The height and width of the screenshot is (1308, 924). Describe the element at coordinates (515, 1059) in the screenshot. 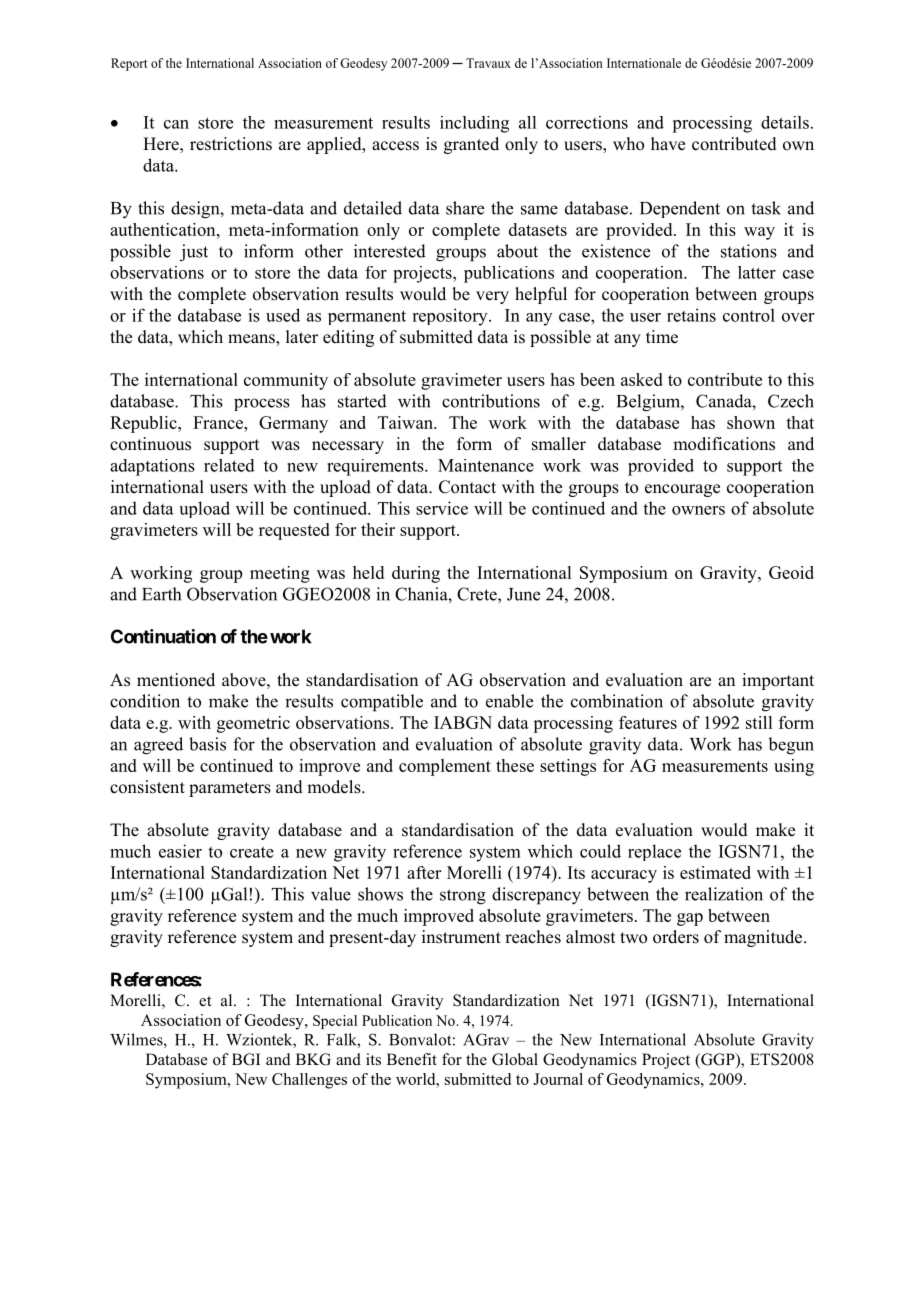

I see `Global` at that location.
